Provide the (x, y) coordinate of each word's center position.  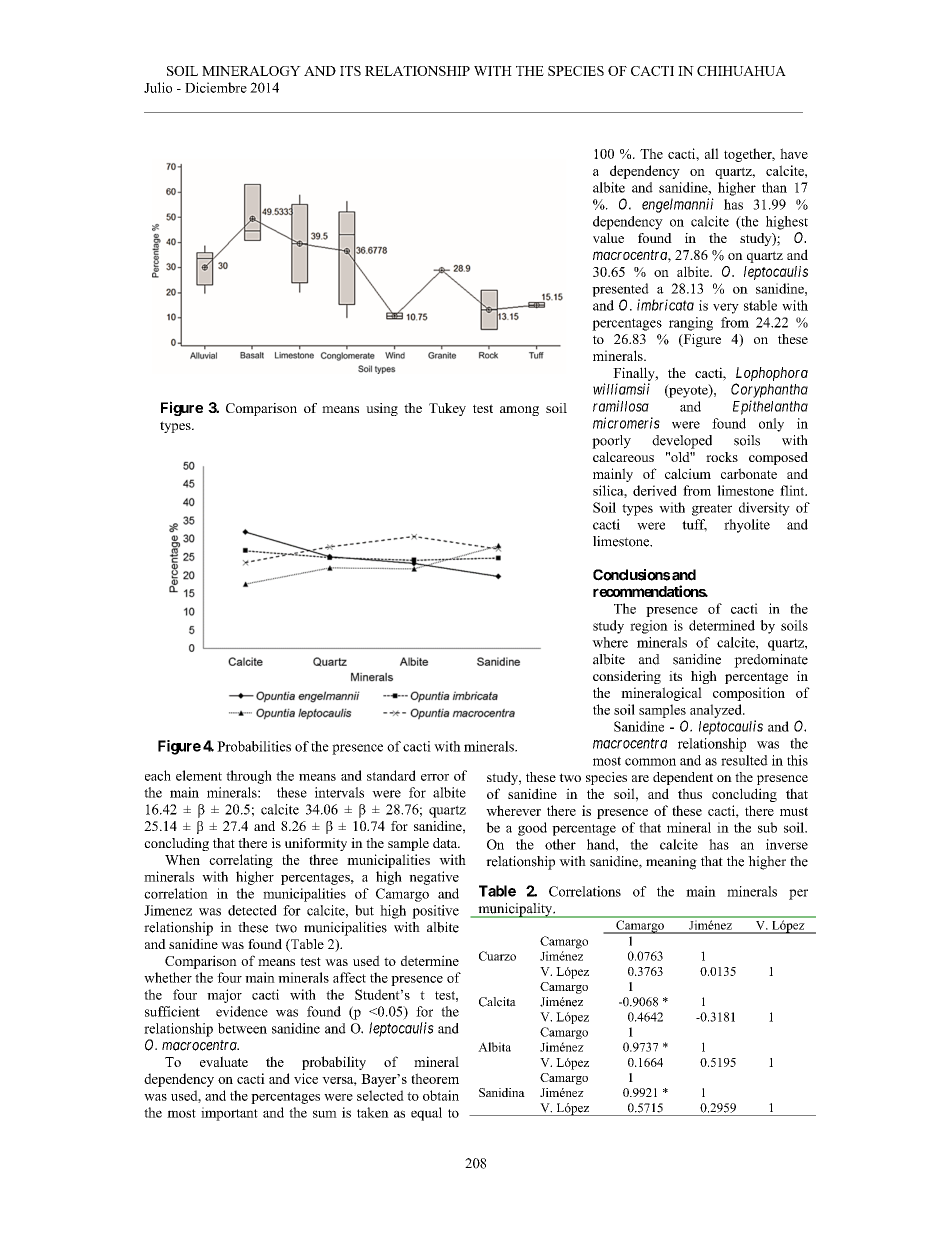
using (382, 409)
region (649, 627)
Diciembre (216, 87)
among (519, 411)
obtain (441, 1095)
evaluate (224, 1061)
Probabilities (254, 746)
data (446, 843)
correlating (241, 861)
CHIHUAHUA (741, 71)
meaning (671, 863)
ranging (691, 324)
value (608, 238)
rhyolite (747, 526)
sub (767, 827)
